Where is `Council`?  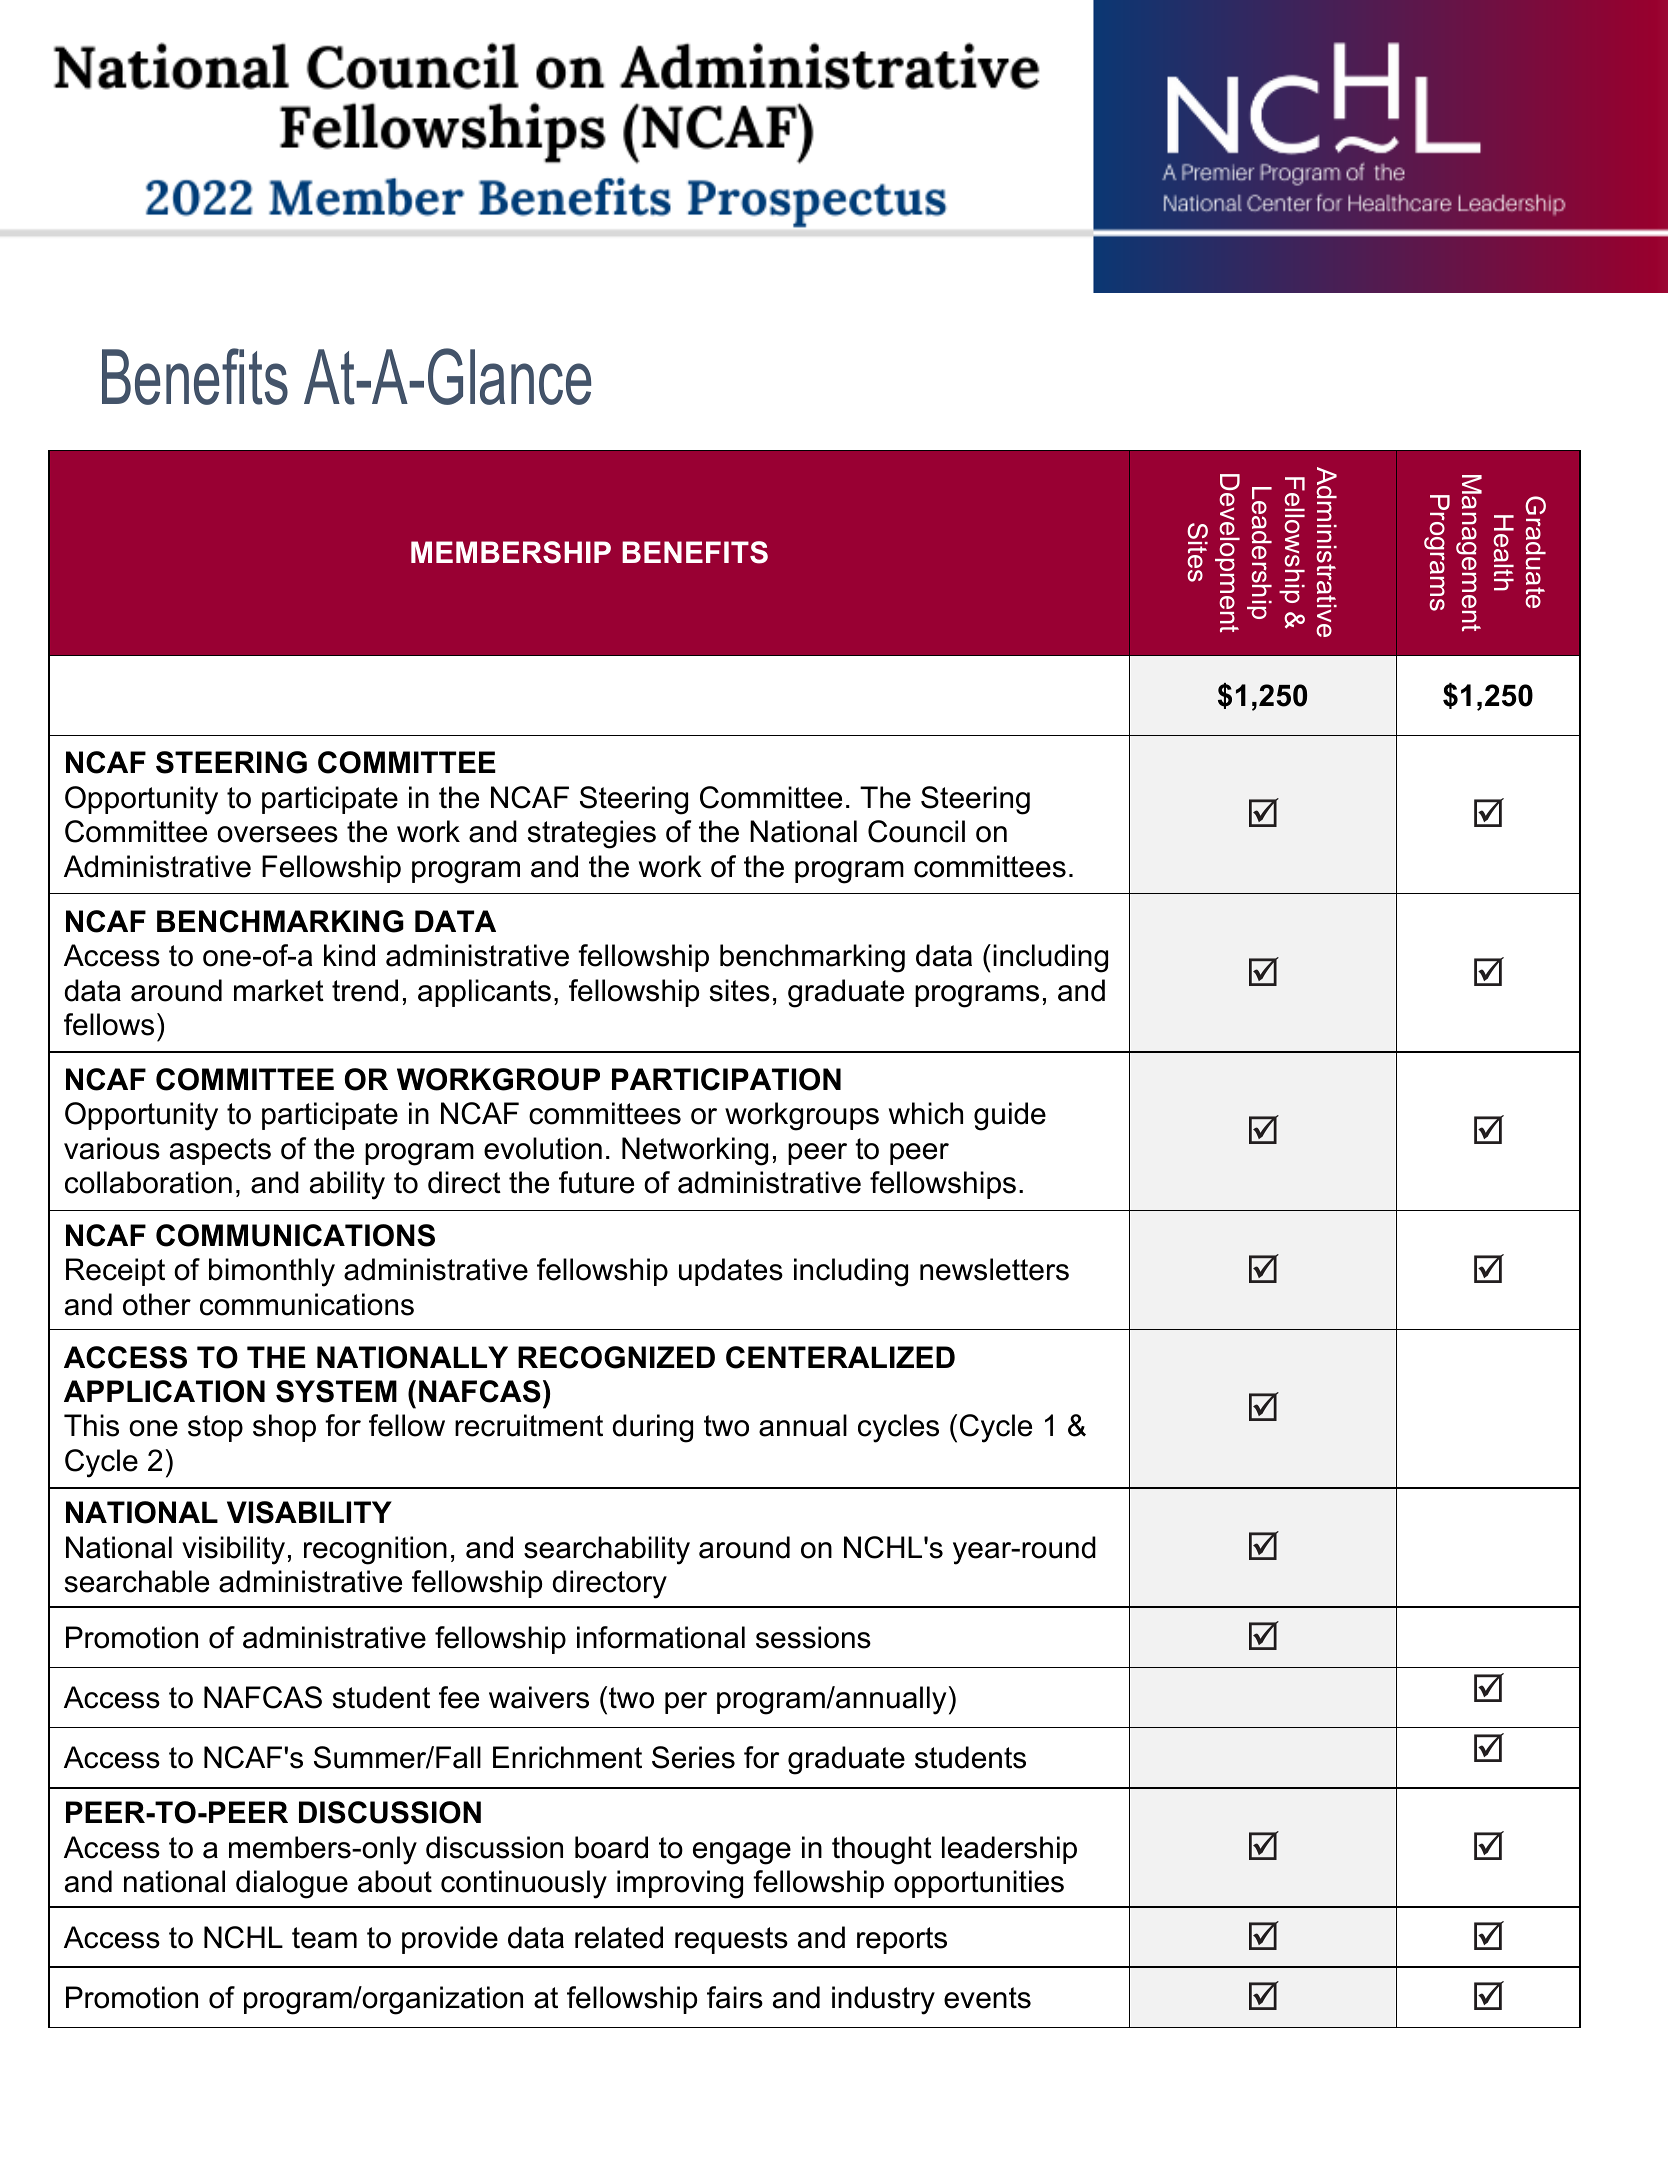
Council is located at coordinates (916, 831).
